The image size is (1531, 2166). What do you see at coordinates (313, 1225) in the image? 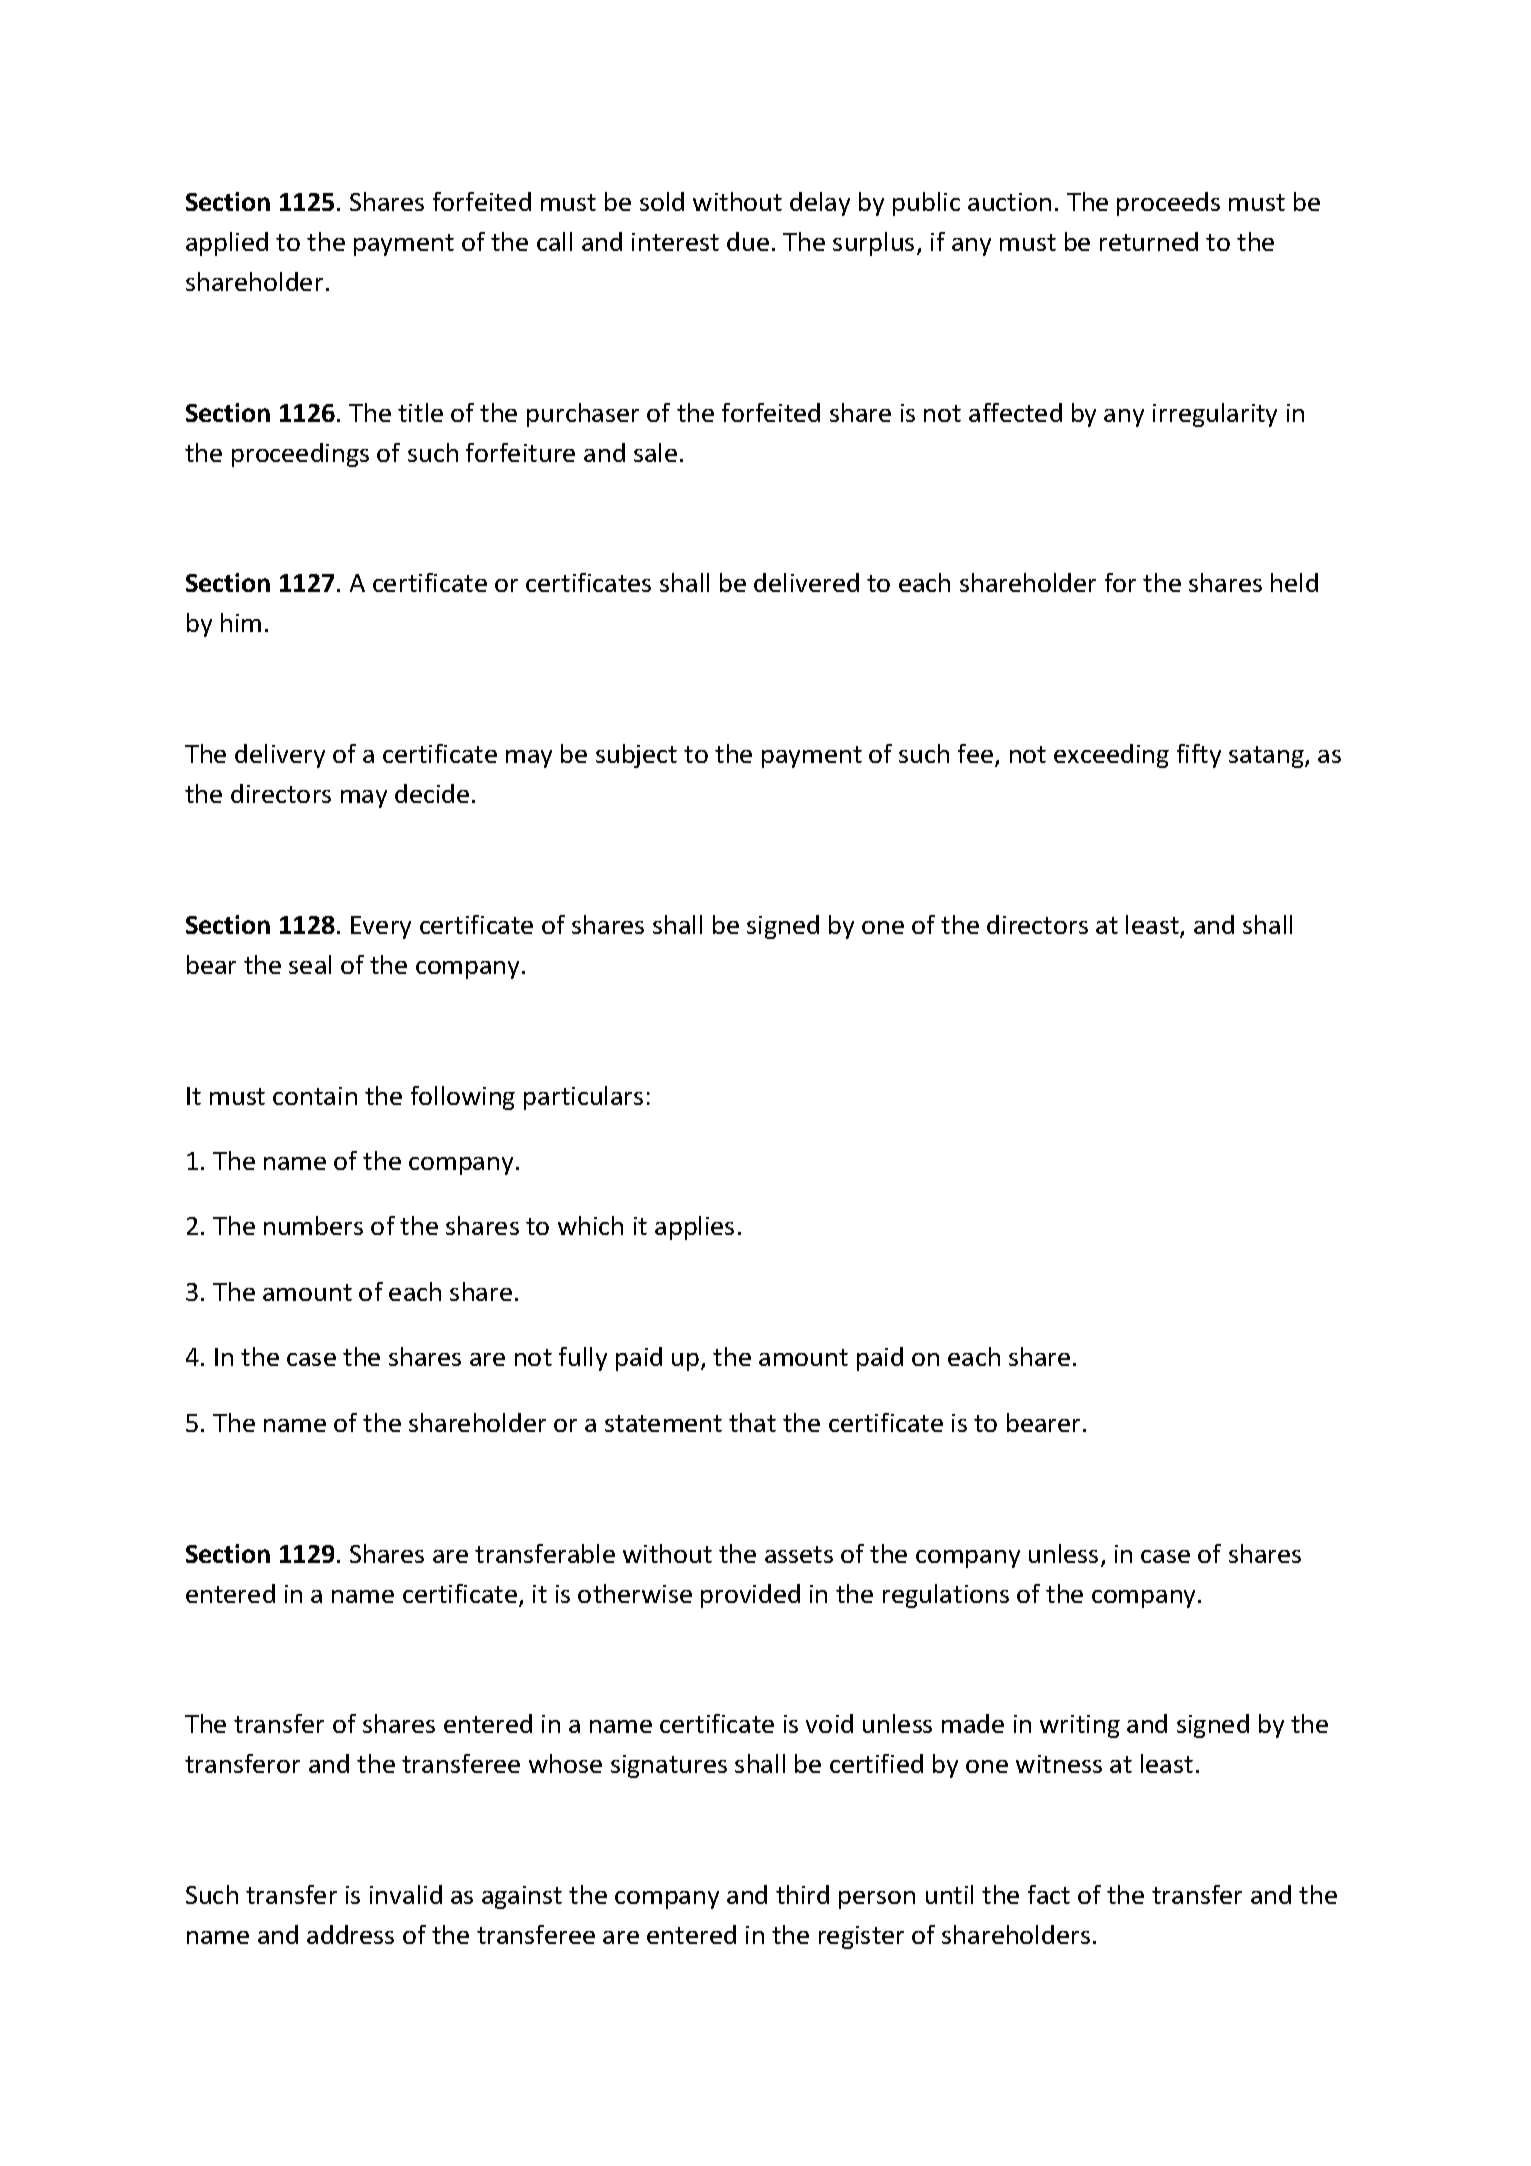
I see `numbers` at bounding box center [313, 1225].
